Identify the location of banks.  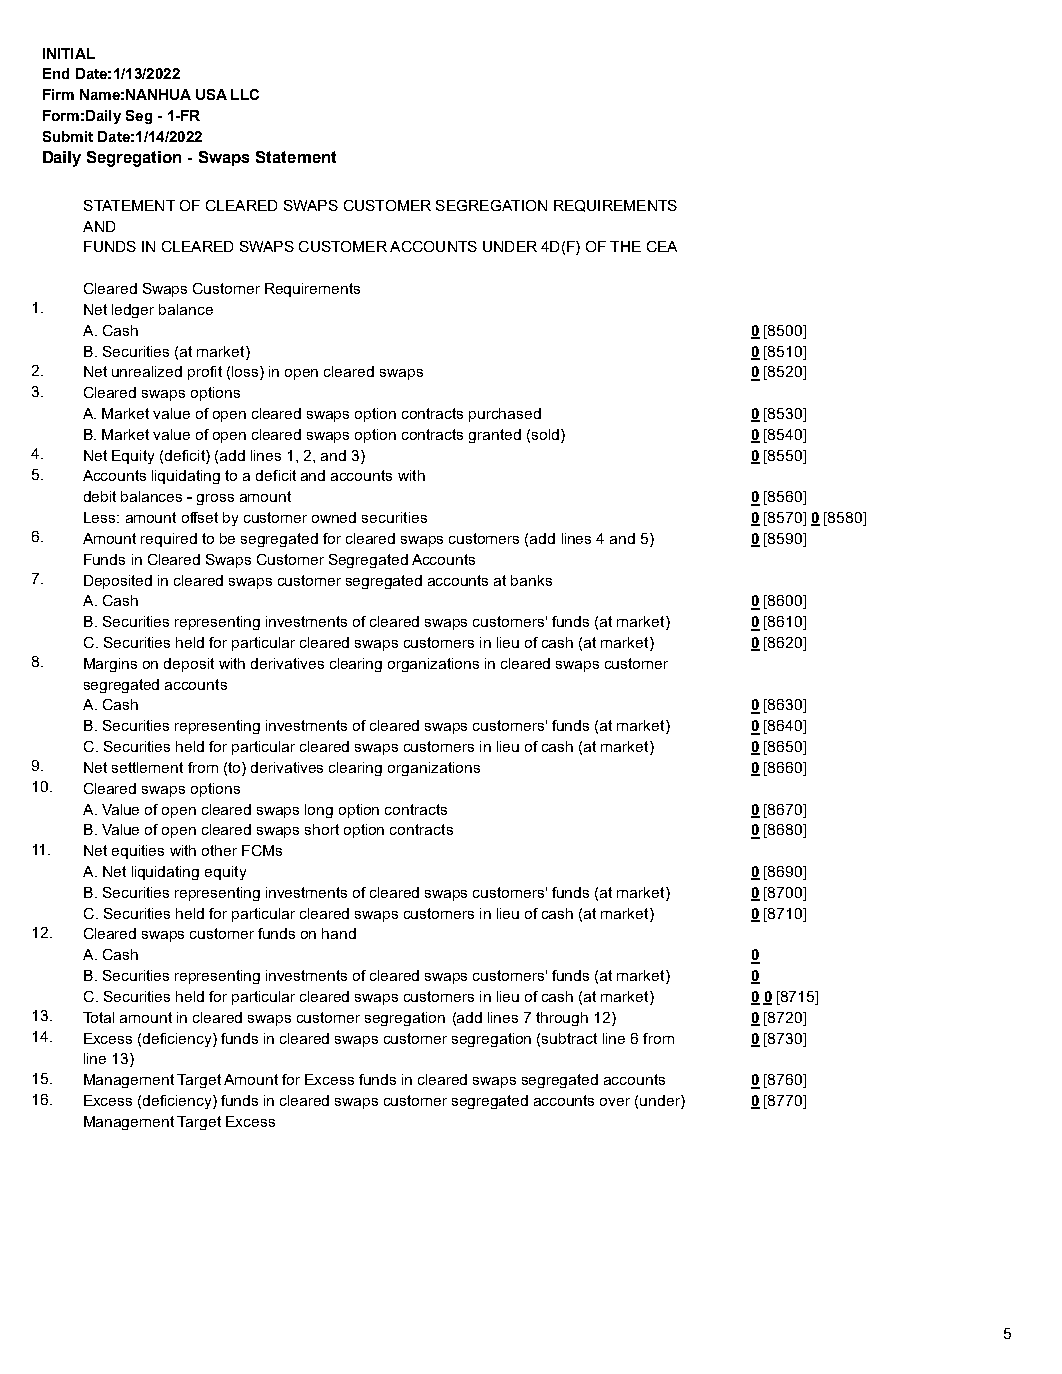
(531, 580).
